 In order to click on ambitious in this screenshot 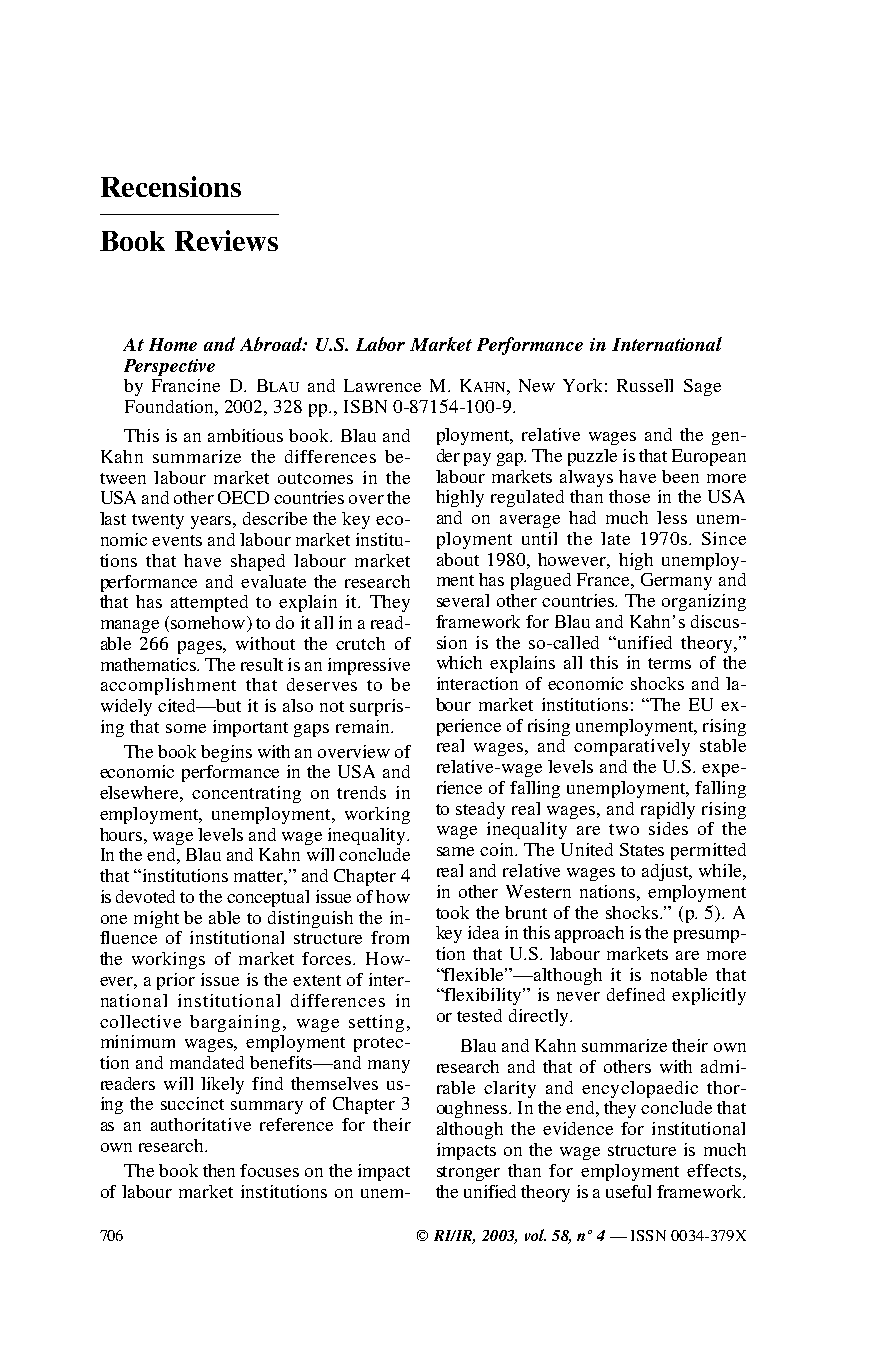, I will do `click(245, 435)`.
